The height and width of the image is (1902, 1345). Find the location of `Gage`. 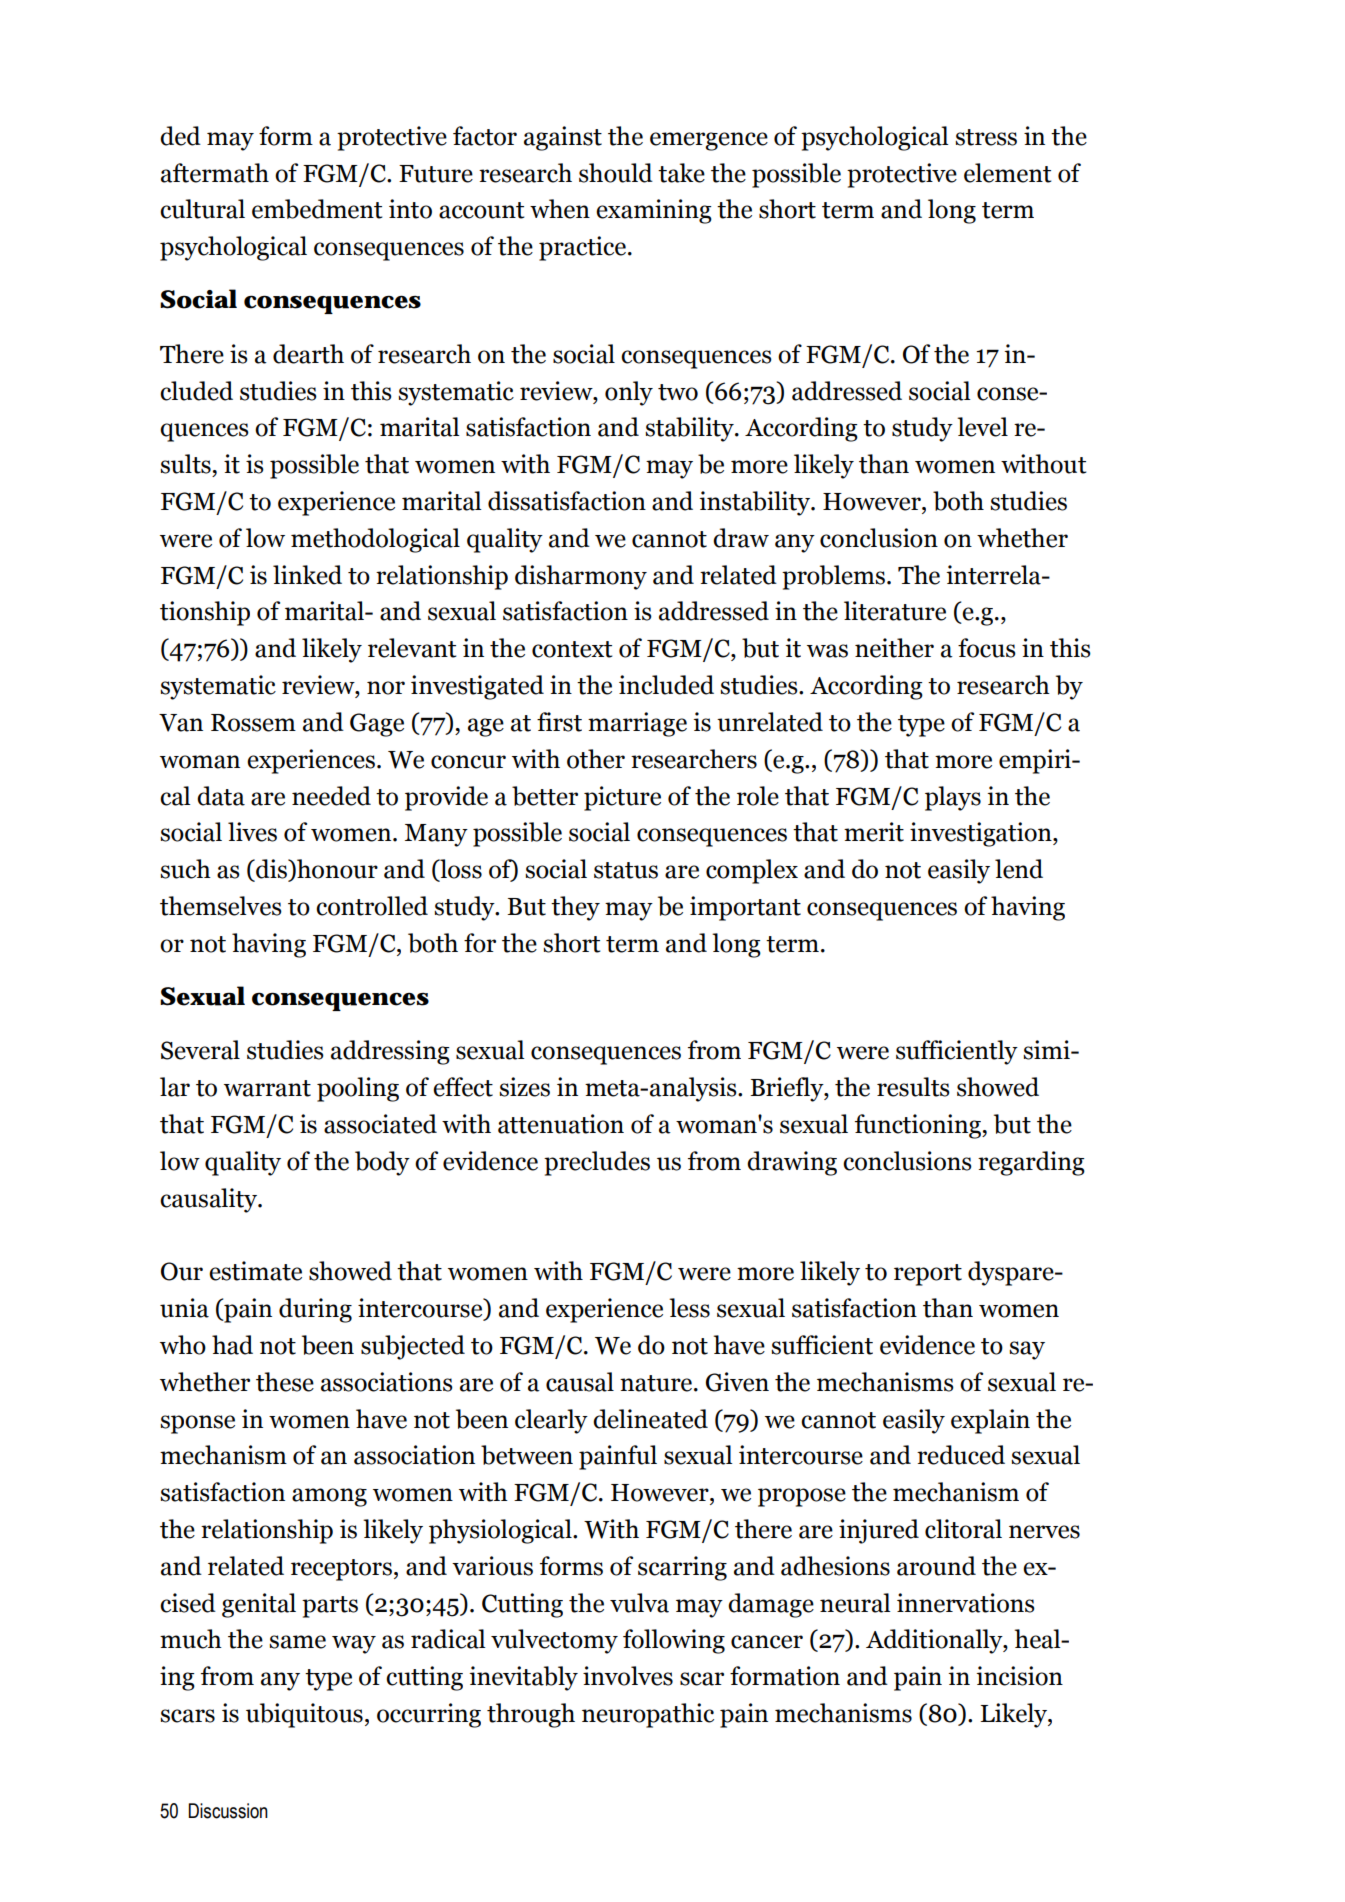

Gage is located at coordinates (377, 725).
